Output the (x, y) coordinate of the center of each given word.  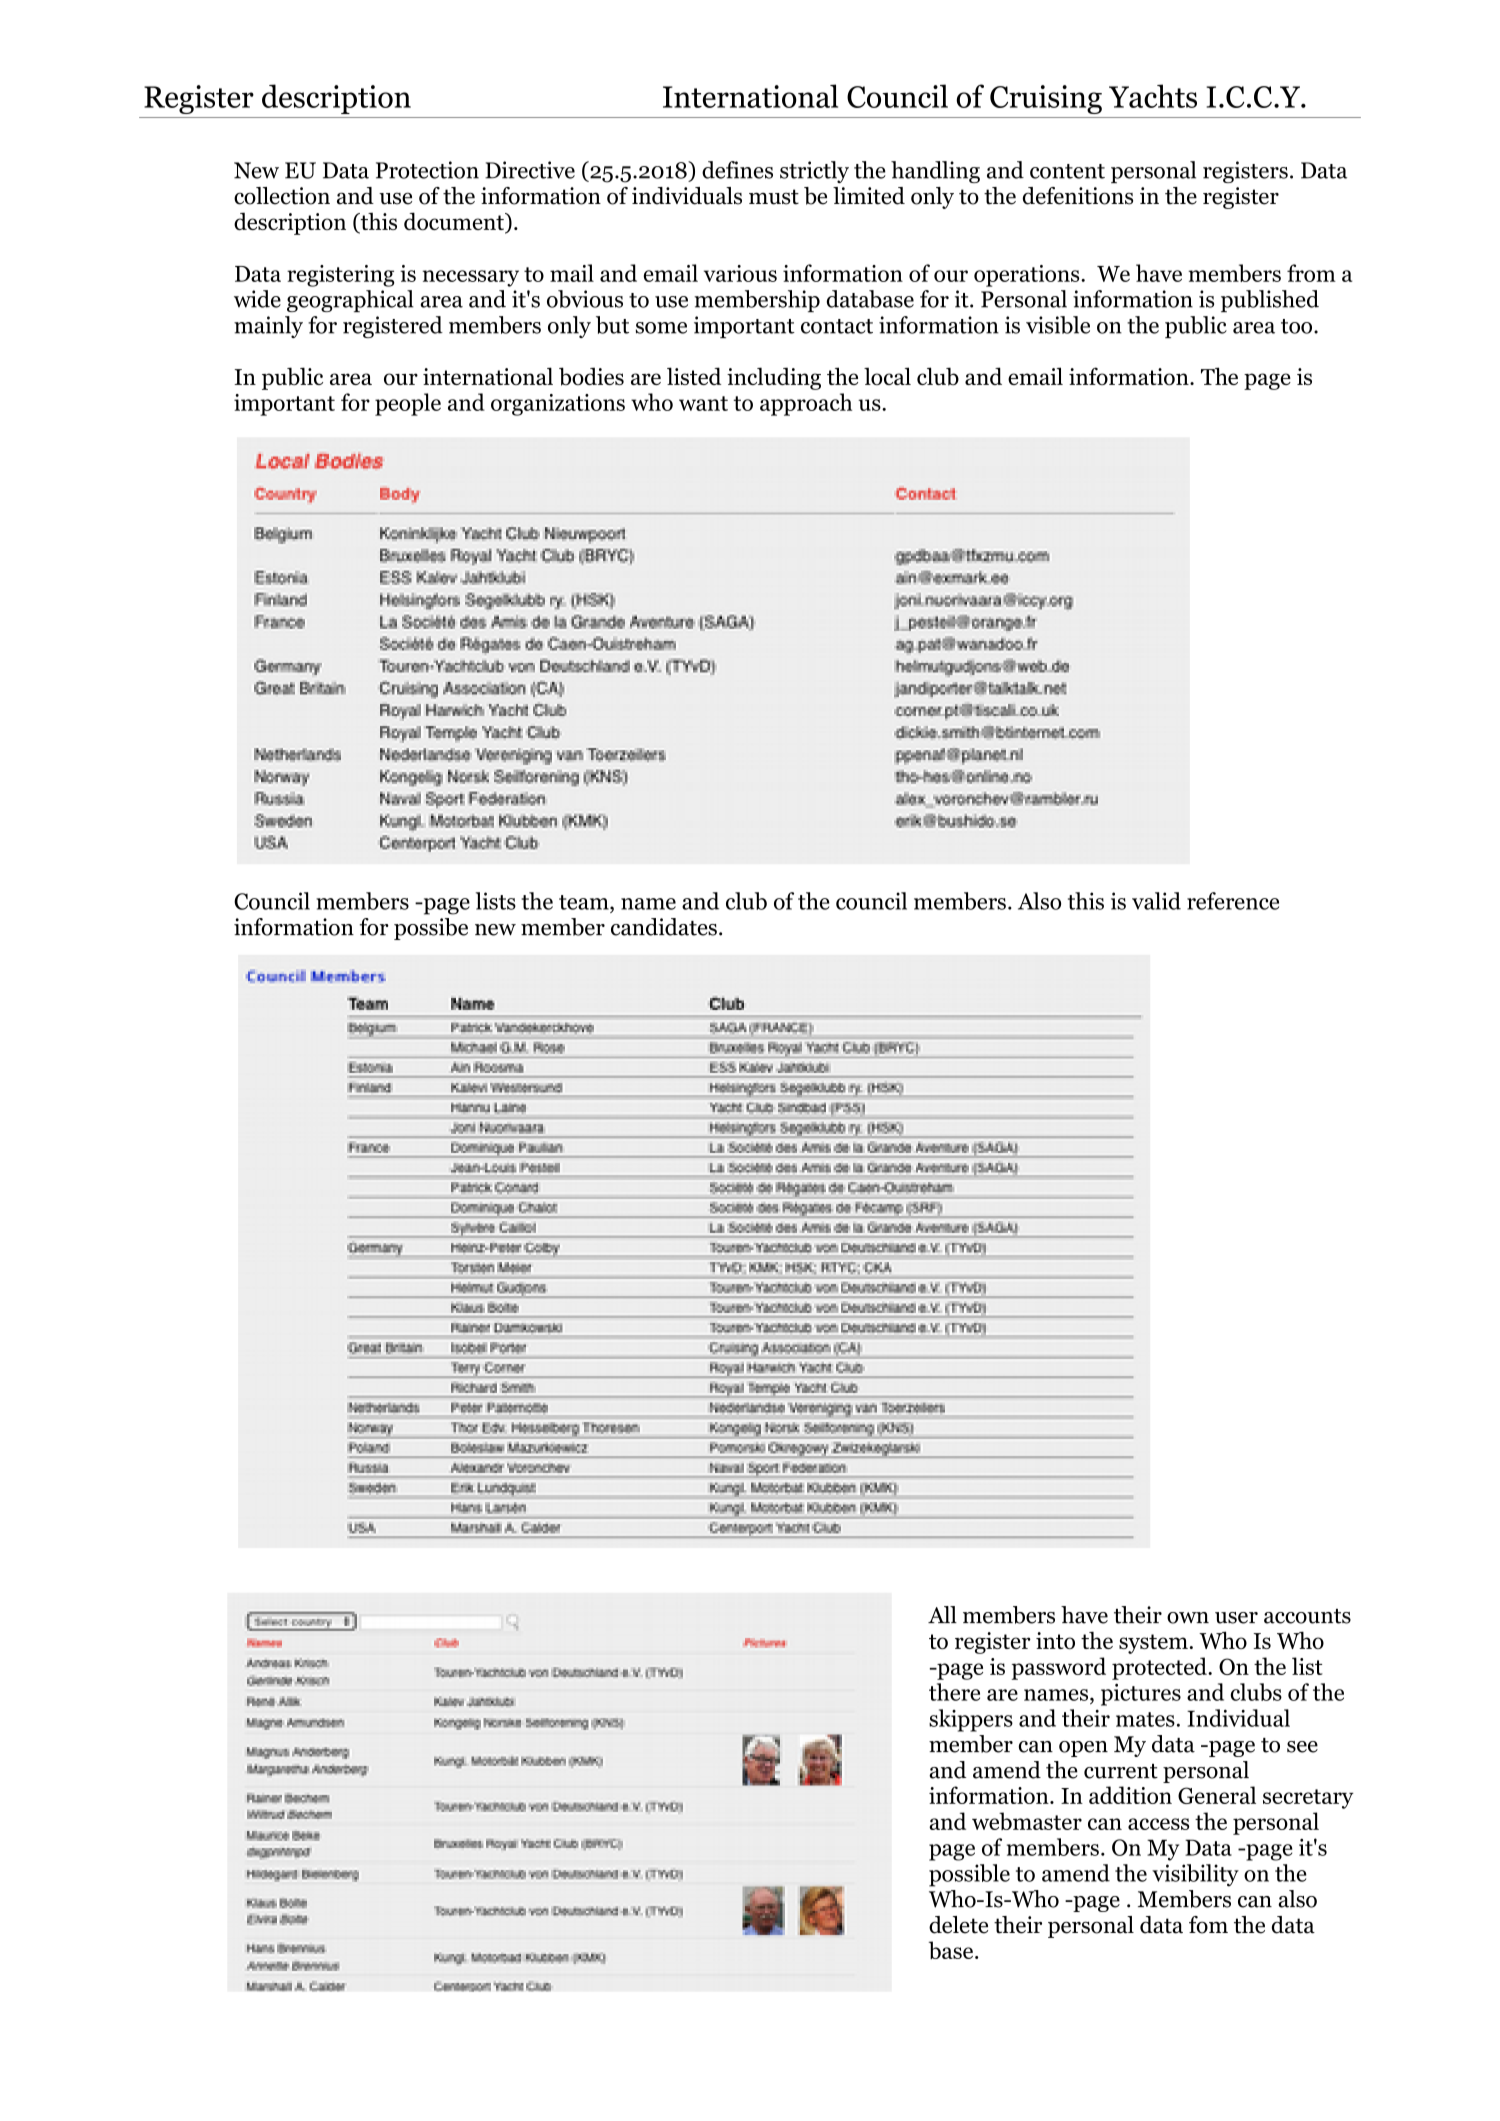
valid (1156, 901)
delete (958, 1925)
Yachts (1153, 96)
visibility (1195, 1875)
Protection (427, 170)
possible (969, 1875)
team (585, 902)
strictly (814, 172)
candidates (664, 927)
